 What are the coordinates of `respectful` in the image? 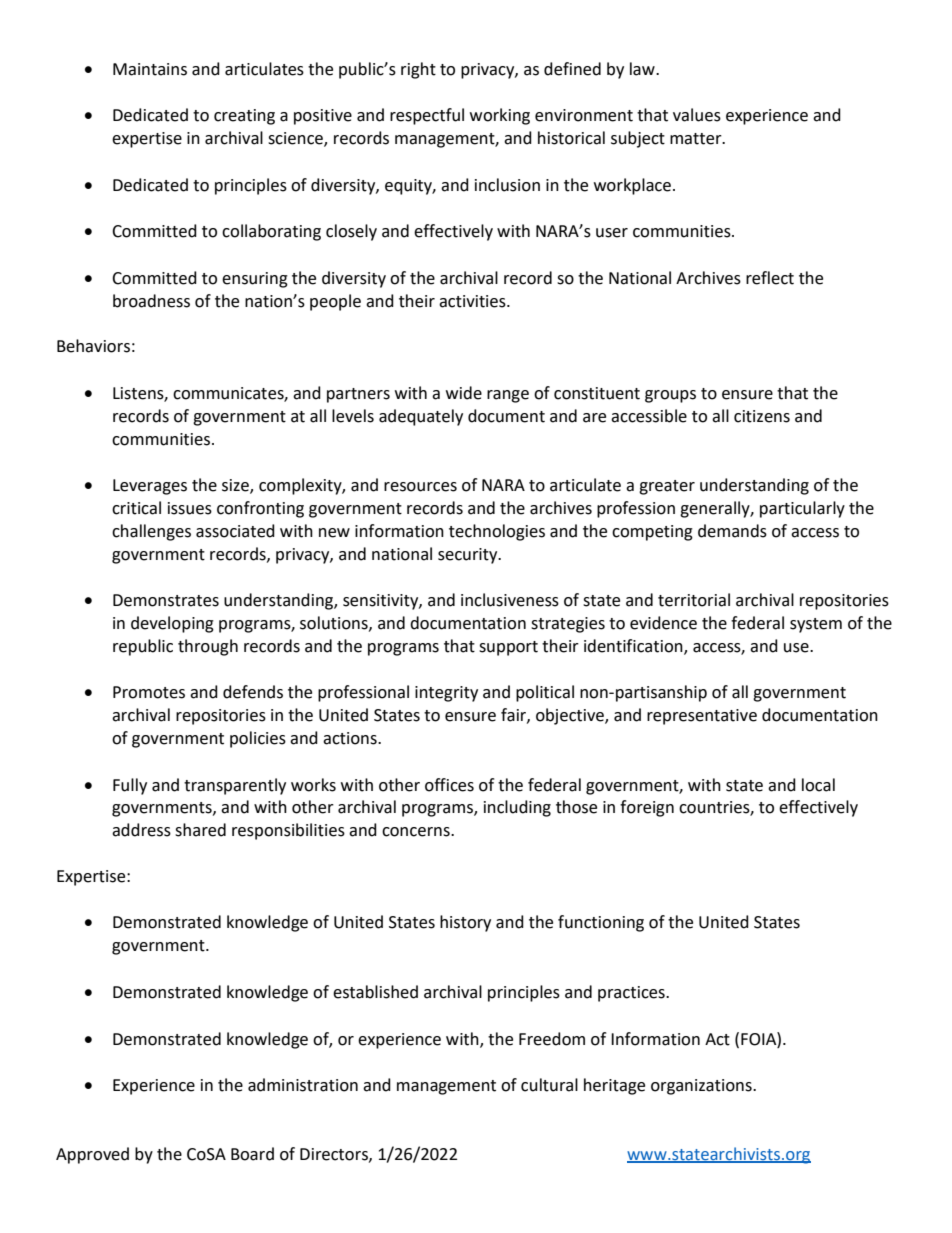 It's located at (427, 116).
